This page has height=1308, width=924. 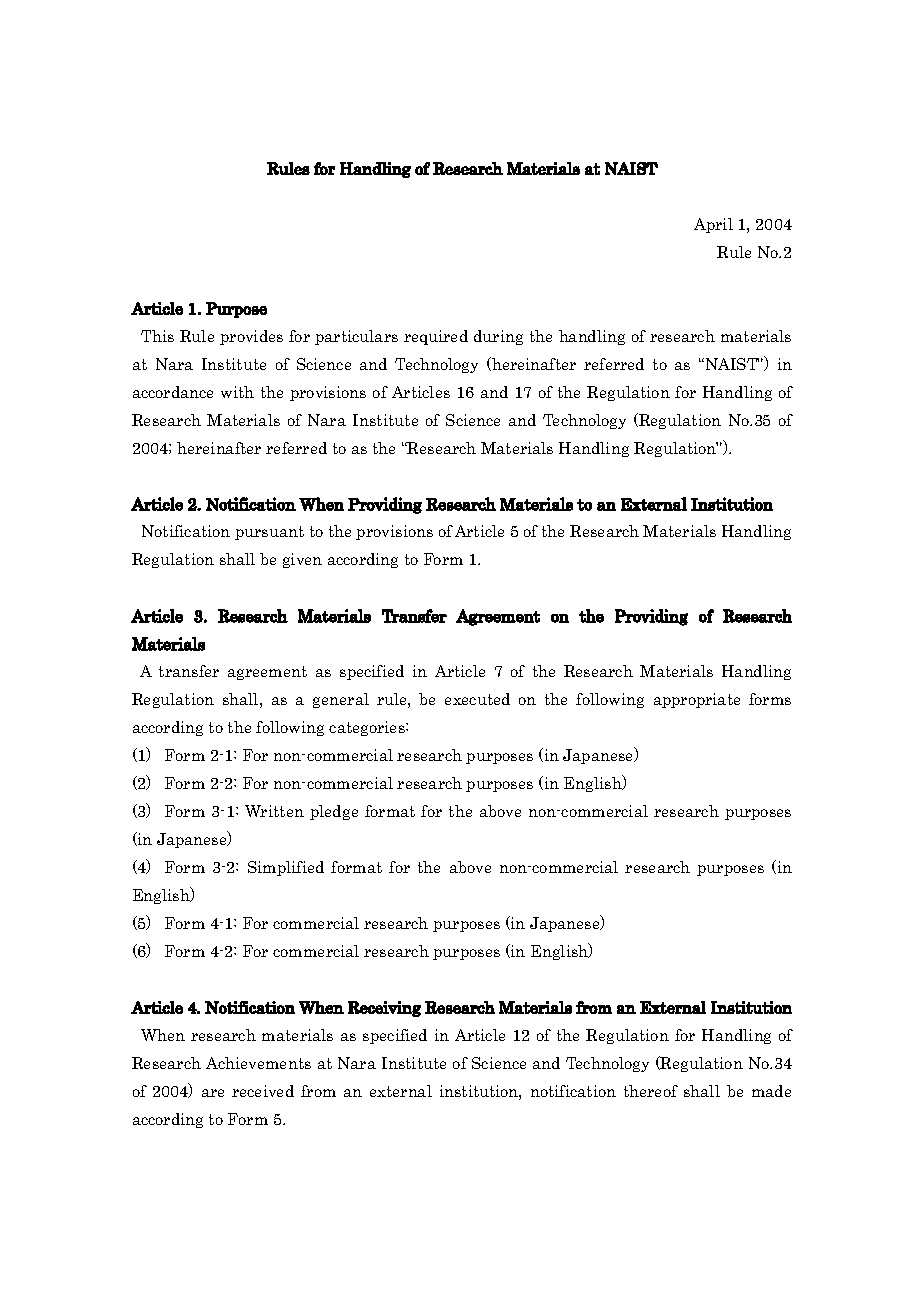 What do you see at coordinates (651, 1091) in the page?
I see `thereof` at bounding box center [651, 1091].
